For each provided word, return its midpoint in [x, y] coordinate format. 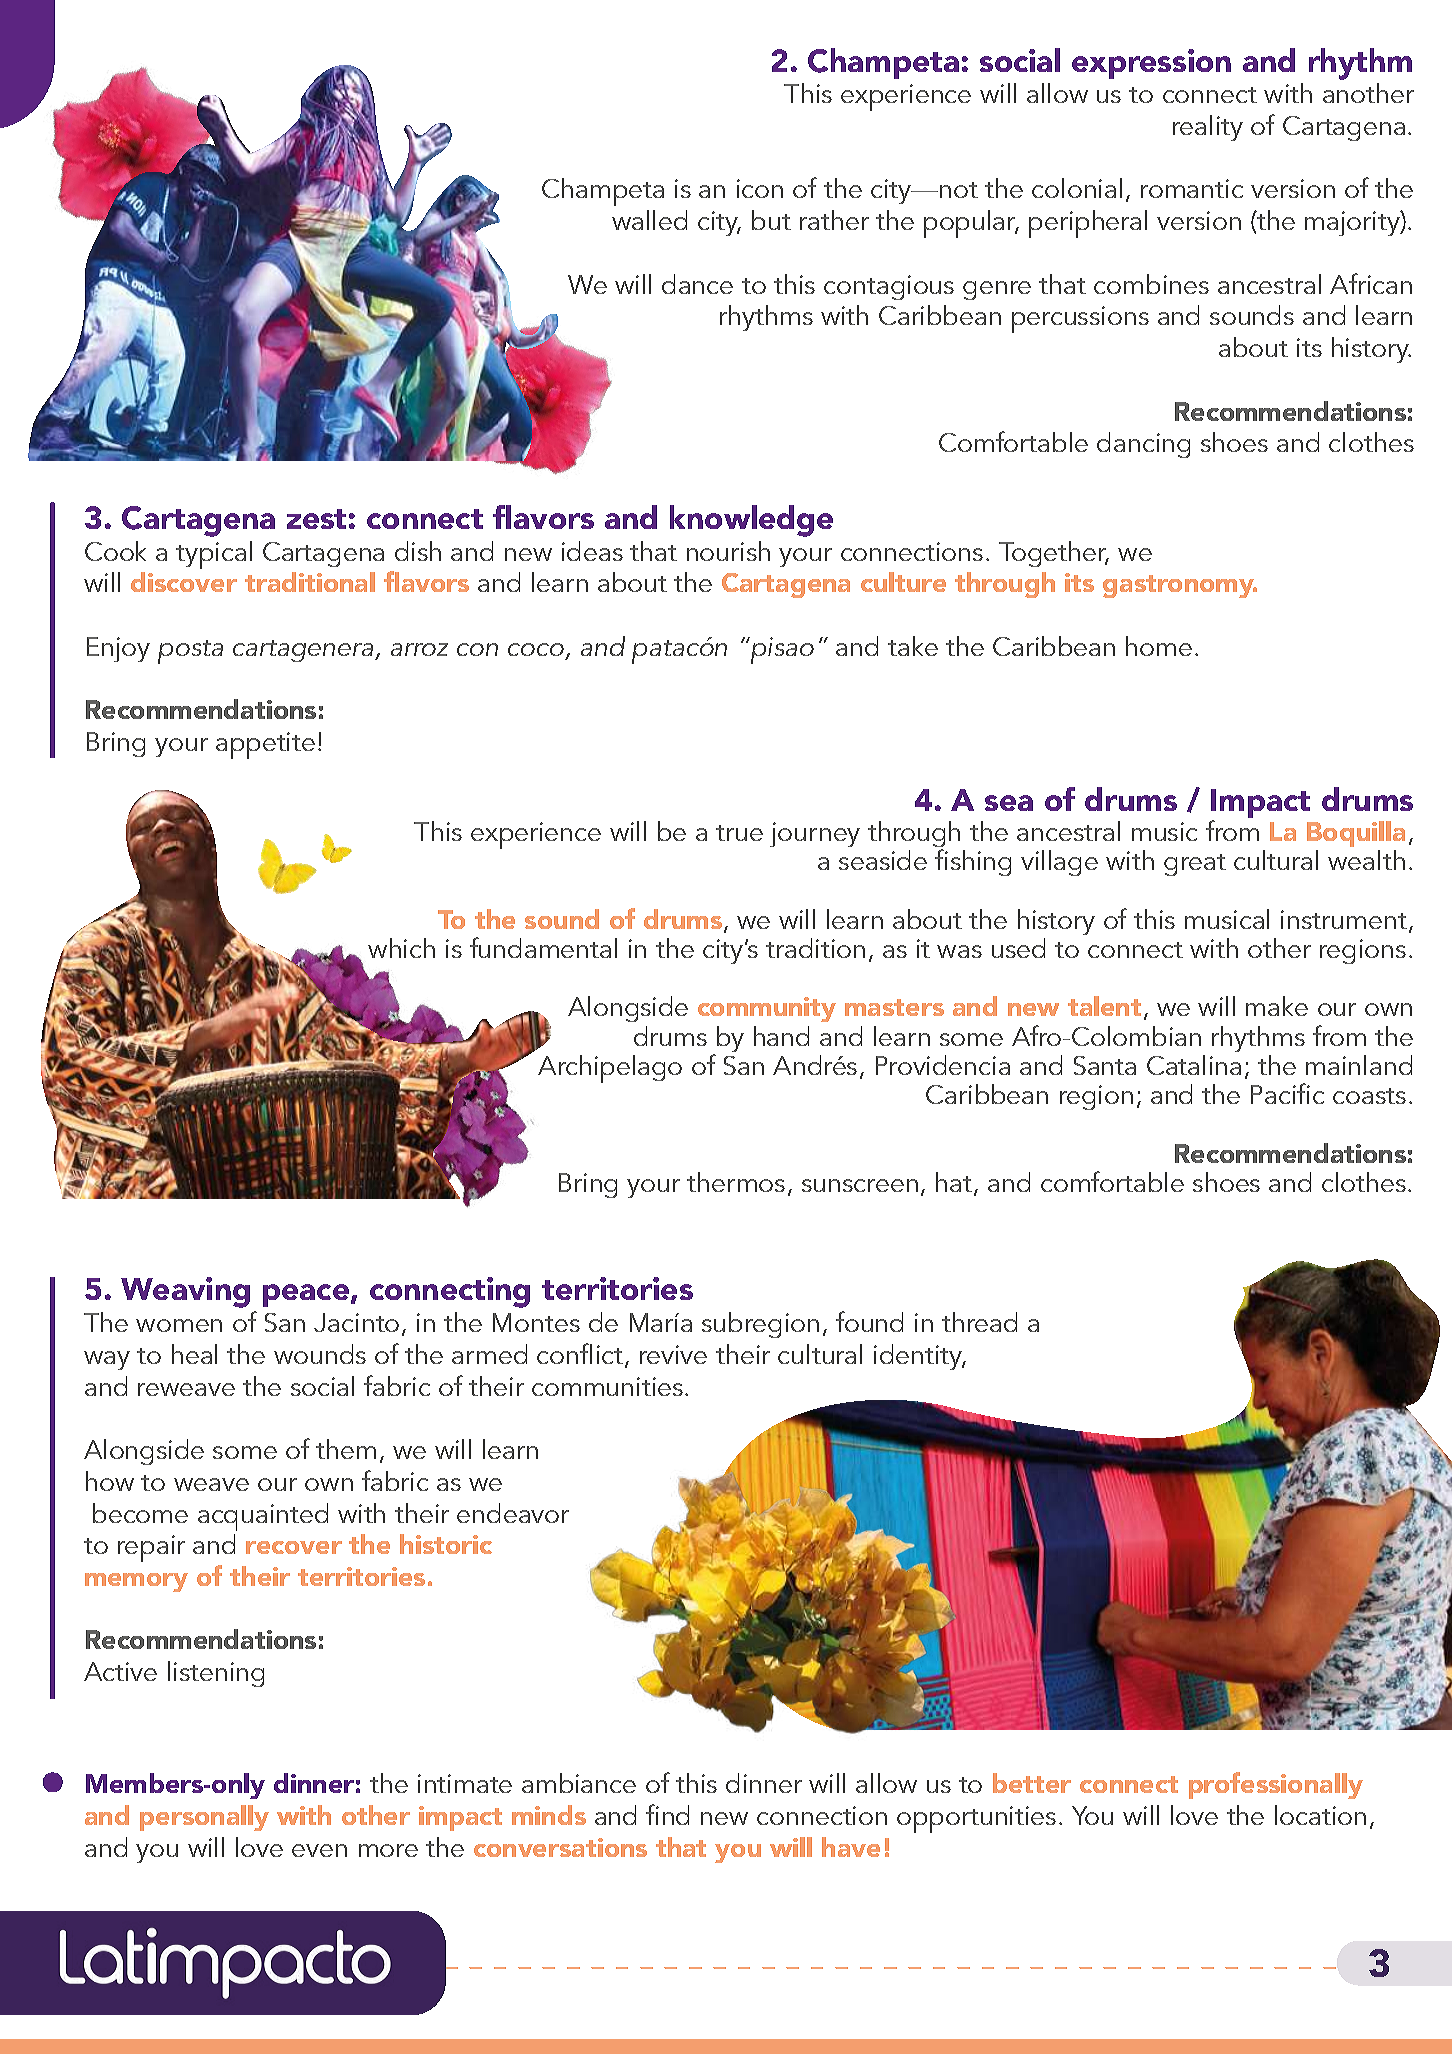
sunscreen [860, 1185]
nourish [728, 551]
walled [649, 220]
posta [190, 652]
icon [760, 188]
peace [307, 1295]
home [1159, 646]
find [667, 1814]
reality [1208, 128]
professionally [1276, 1785]
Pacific [1287, 1093]
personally [204, 1818]
